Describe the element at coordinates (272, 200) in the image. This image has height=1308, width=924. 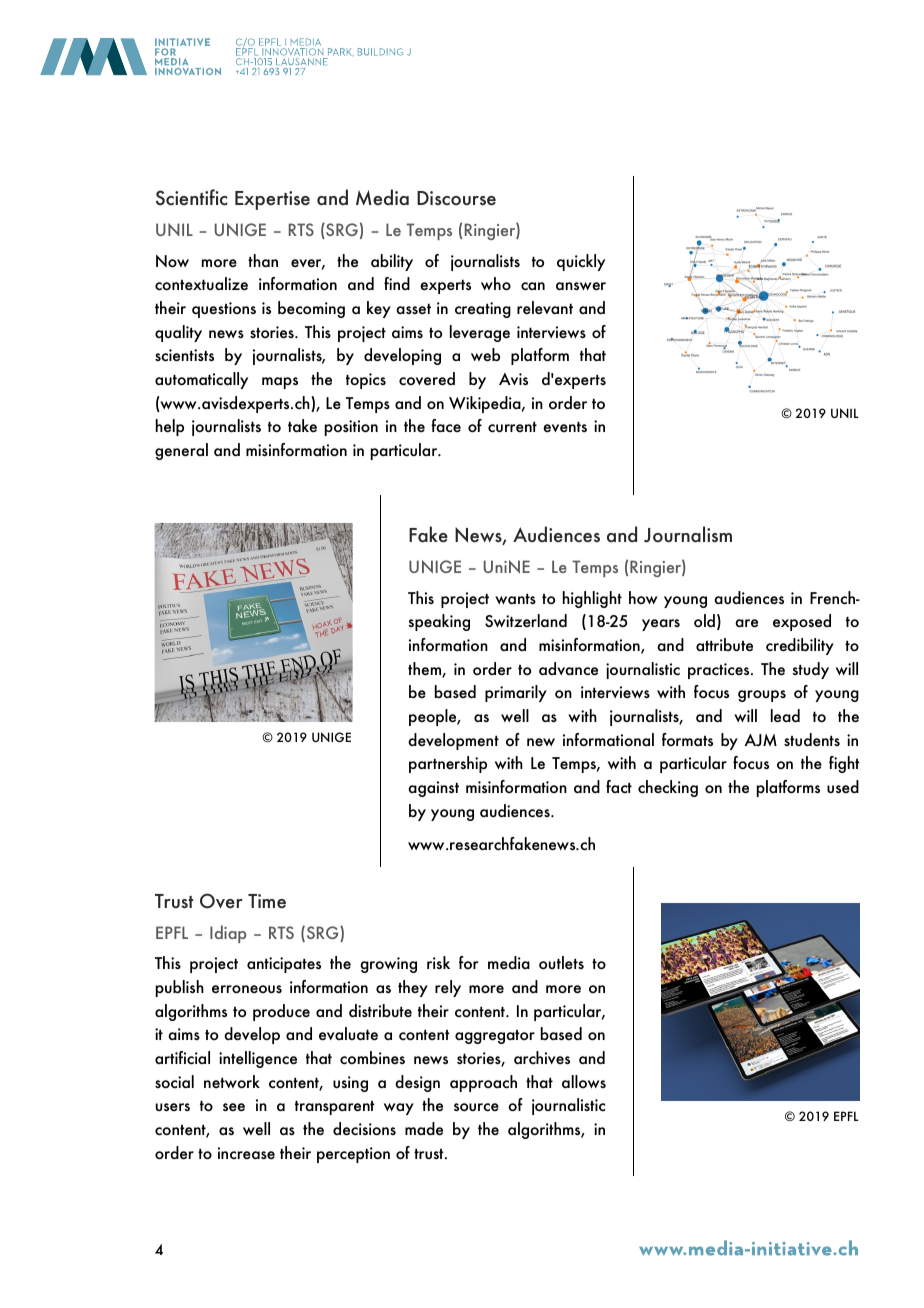
I see `Expertise` at that location.
